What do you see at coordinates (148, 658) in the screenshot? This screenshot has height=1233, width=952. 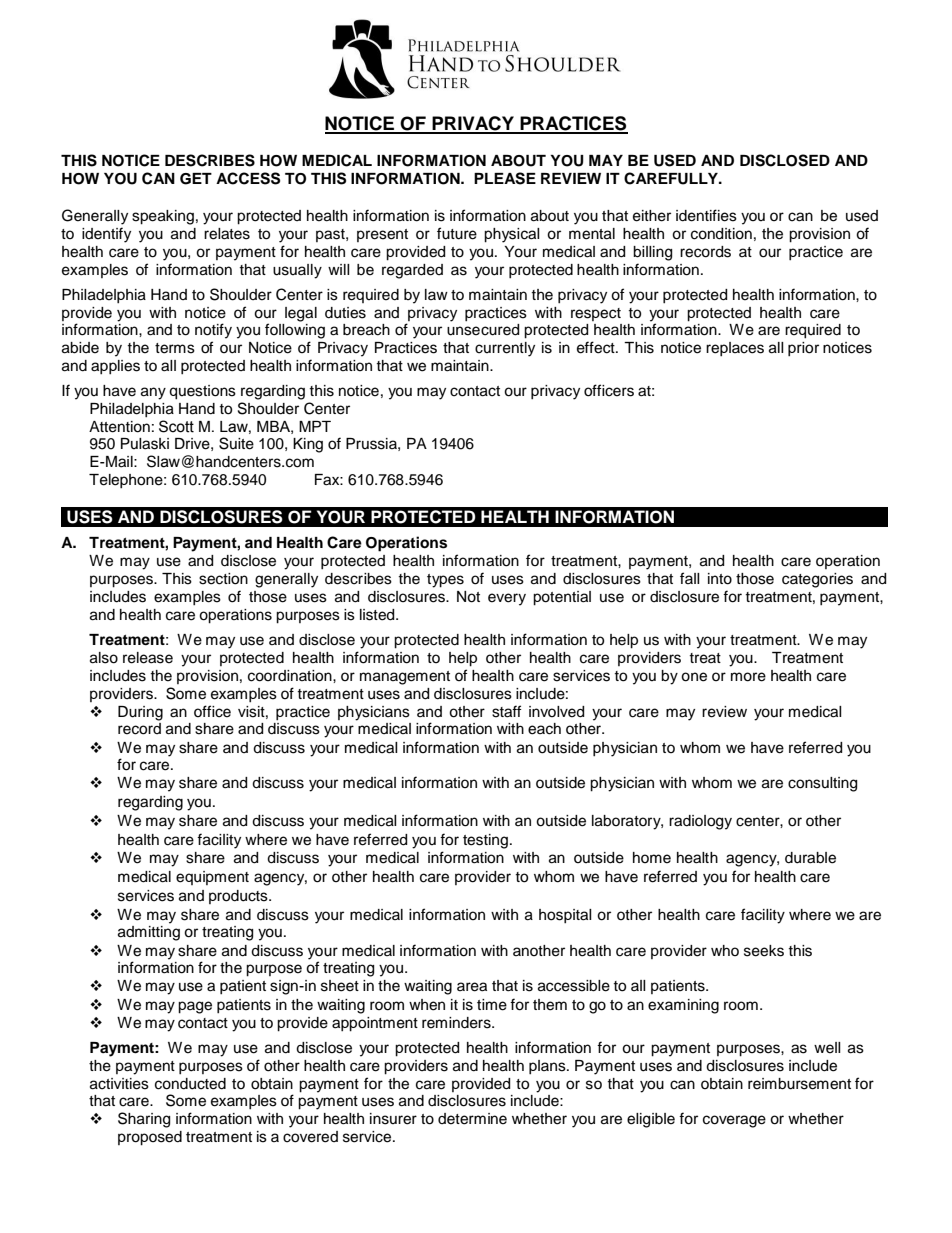 I see `release` at bounding box center [148, 658].
